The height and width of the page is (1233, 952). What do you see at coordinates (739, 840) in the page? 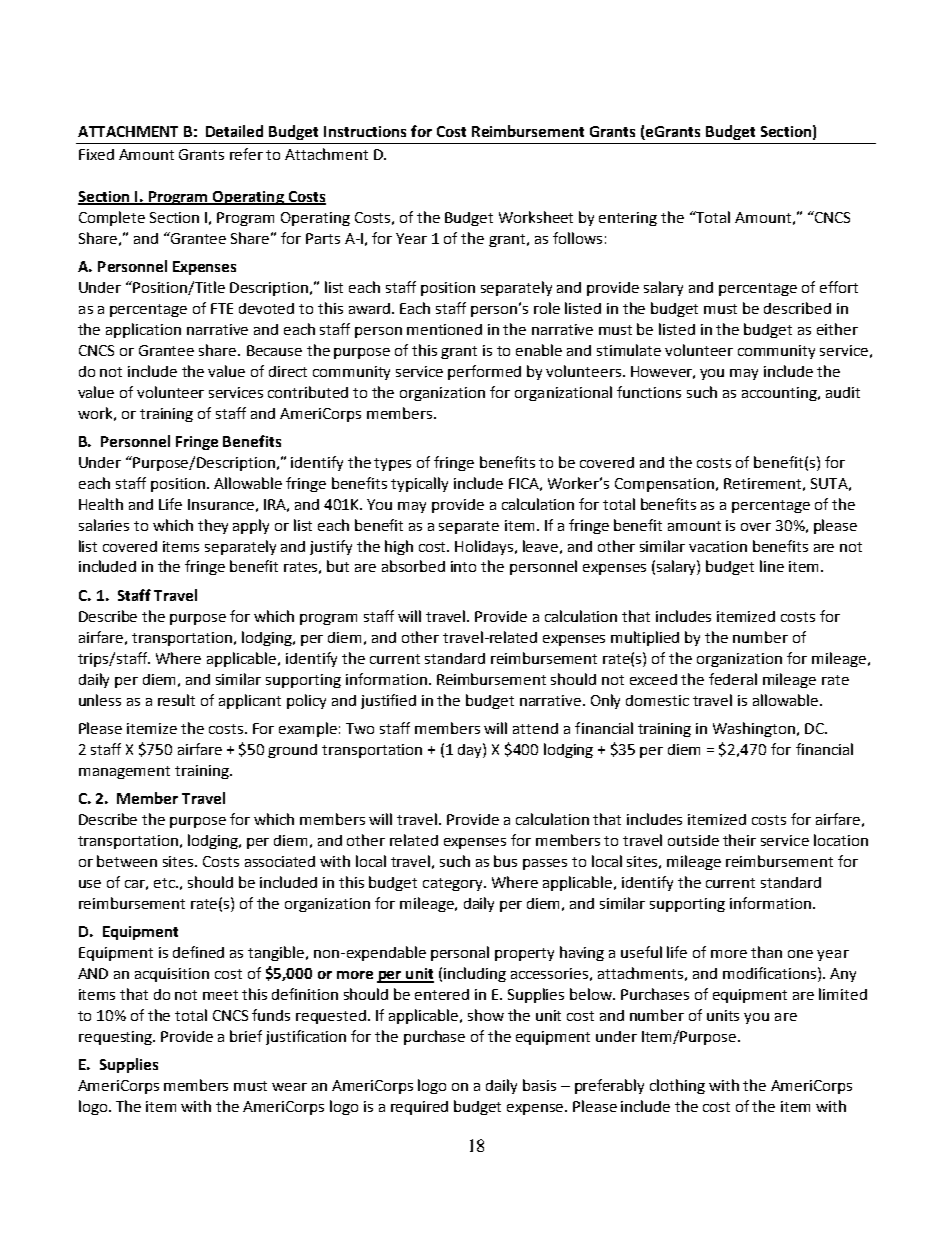
I see `their` at bounding box center [739, 840].
